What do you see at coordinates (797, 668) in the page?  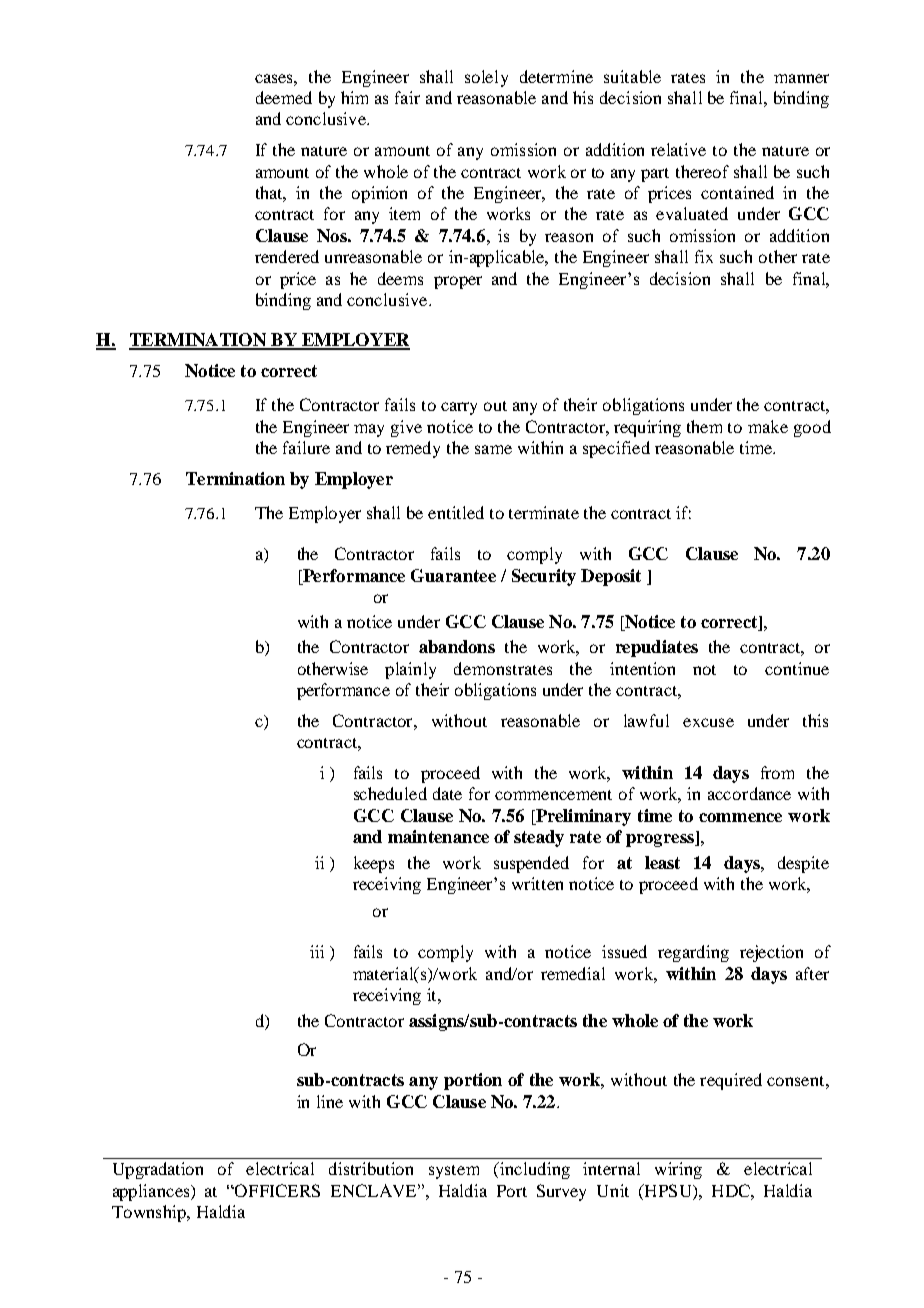 I see `continue` at bounding box center [797, 668].
